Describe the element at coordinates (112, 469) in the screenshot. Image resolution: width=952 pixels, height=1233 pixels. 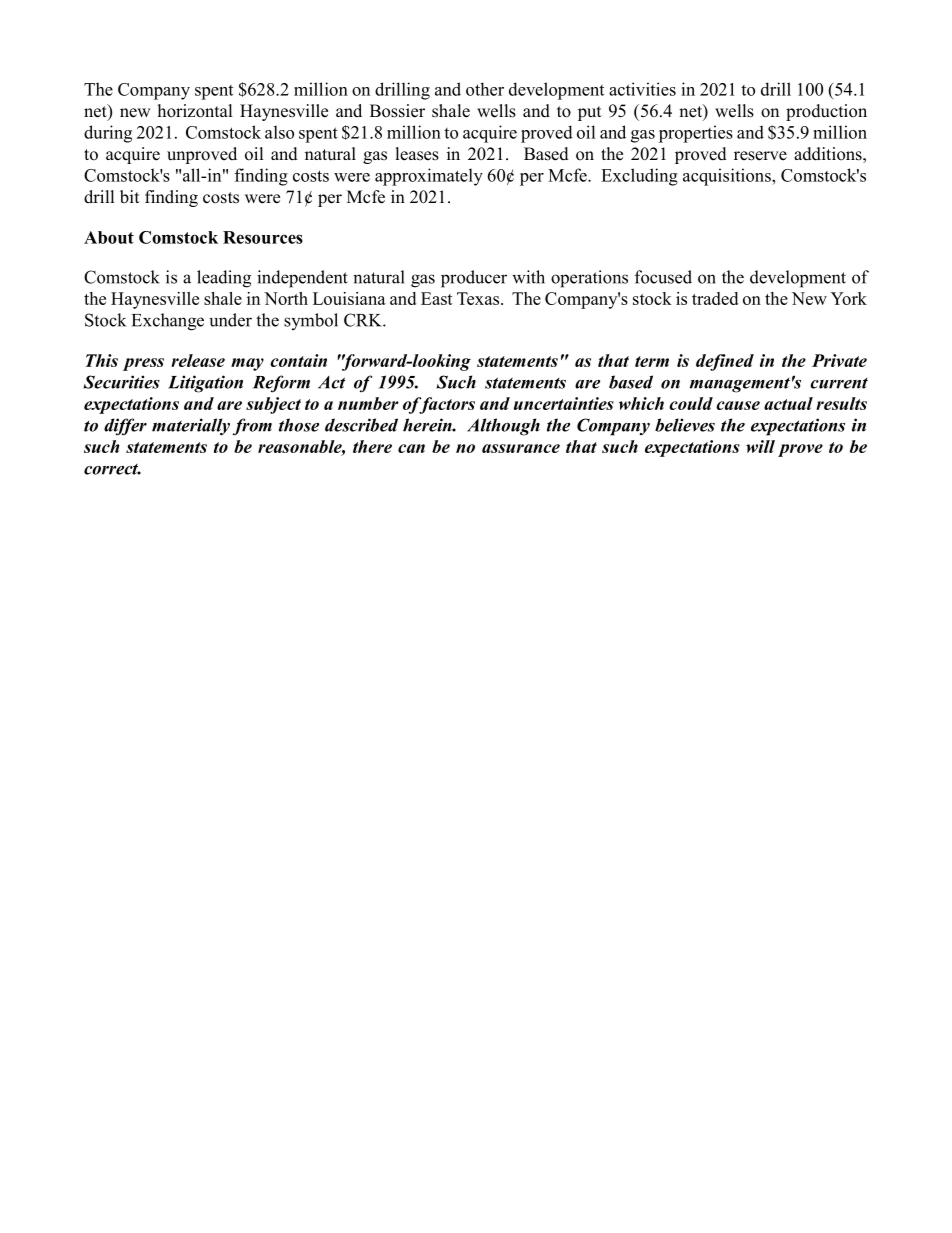
I see `correct` at that location.
